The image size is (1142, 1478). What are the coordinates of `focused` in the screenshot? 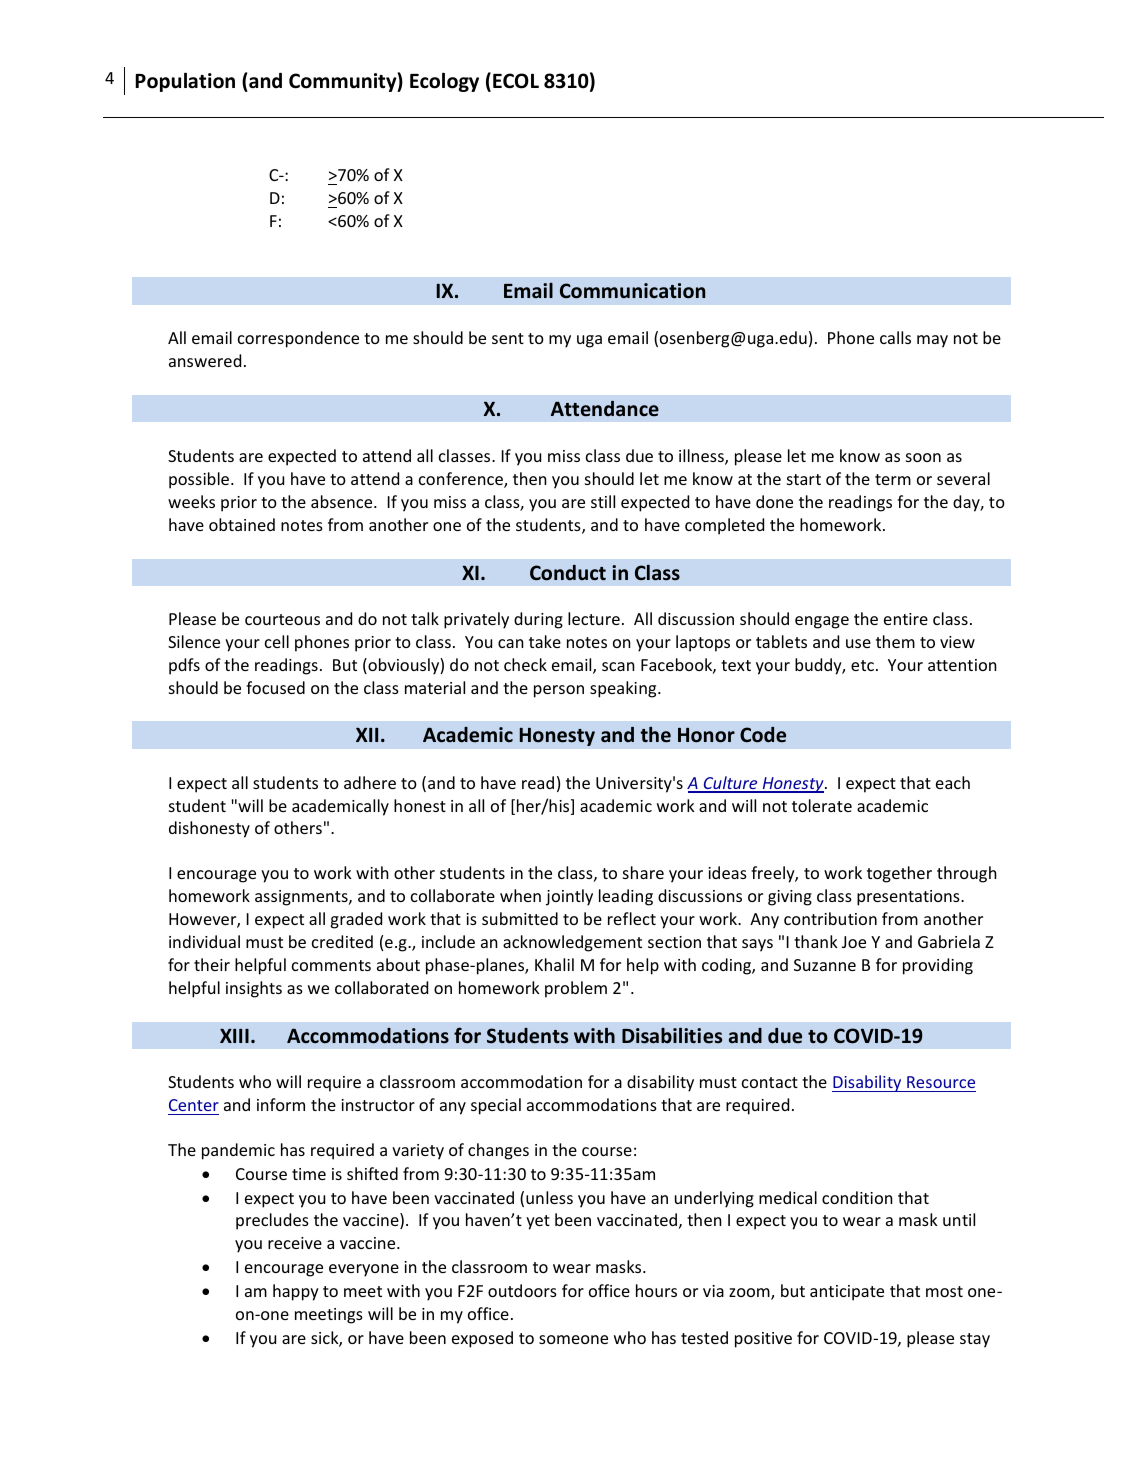 It's located at (275, 687).
